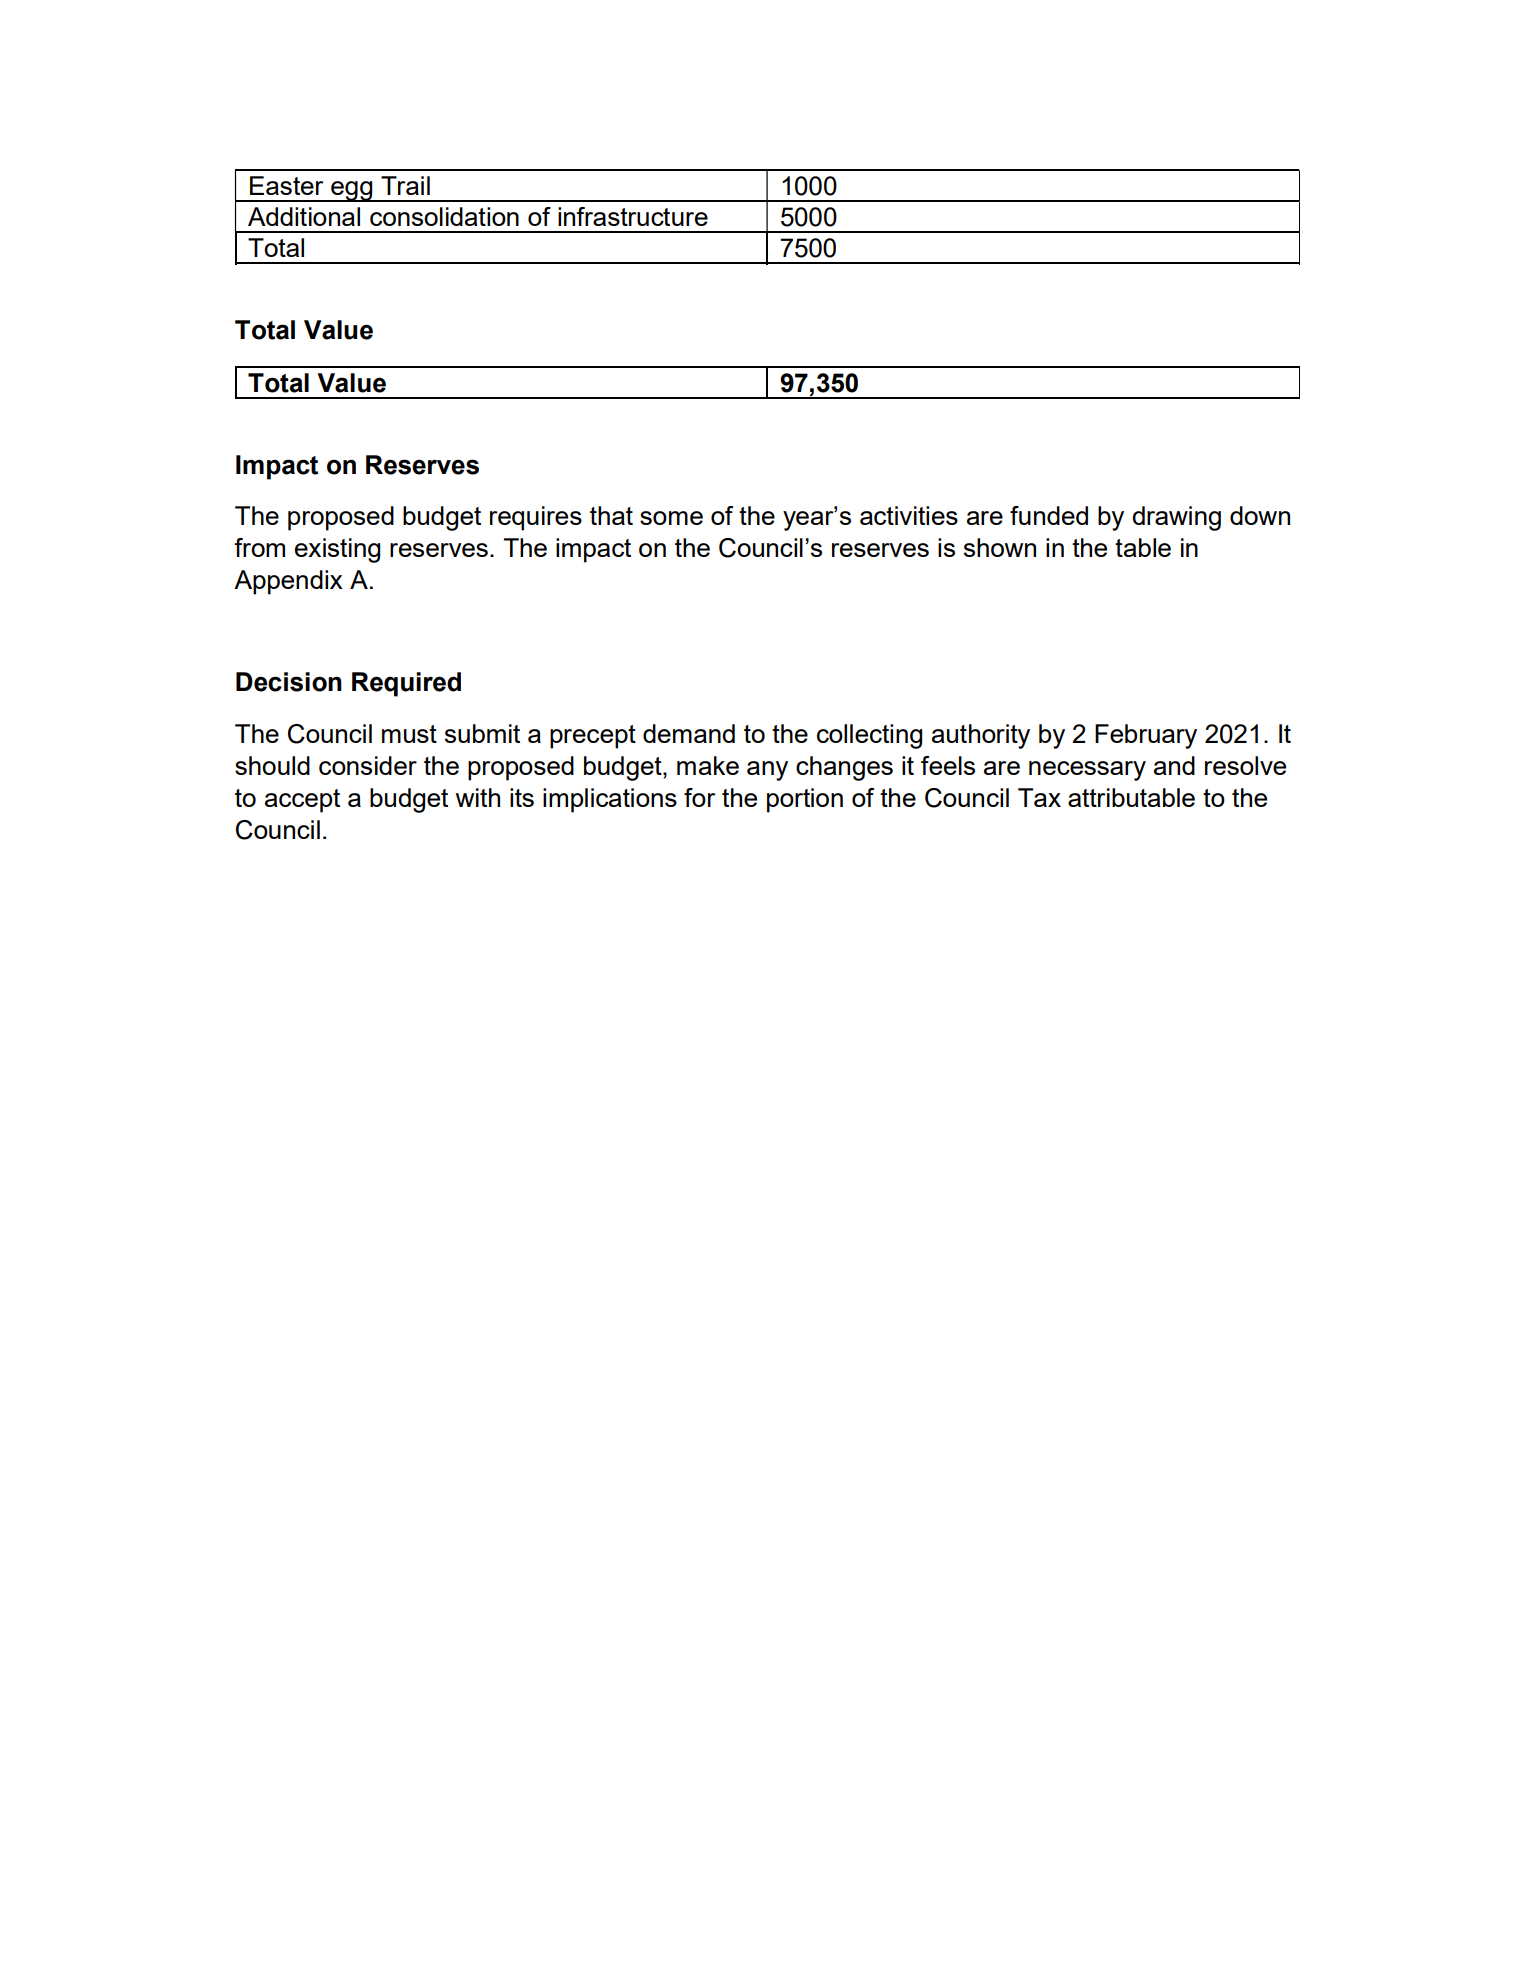 Image resolution: width=1536 pixels, height=1987 pixels. I want to click on infrastructure, so click(633, 216).
